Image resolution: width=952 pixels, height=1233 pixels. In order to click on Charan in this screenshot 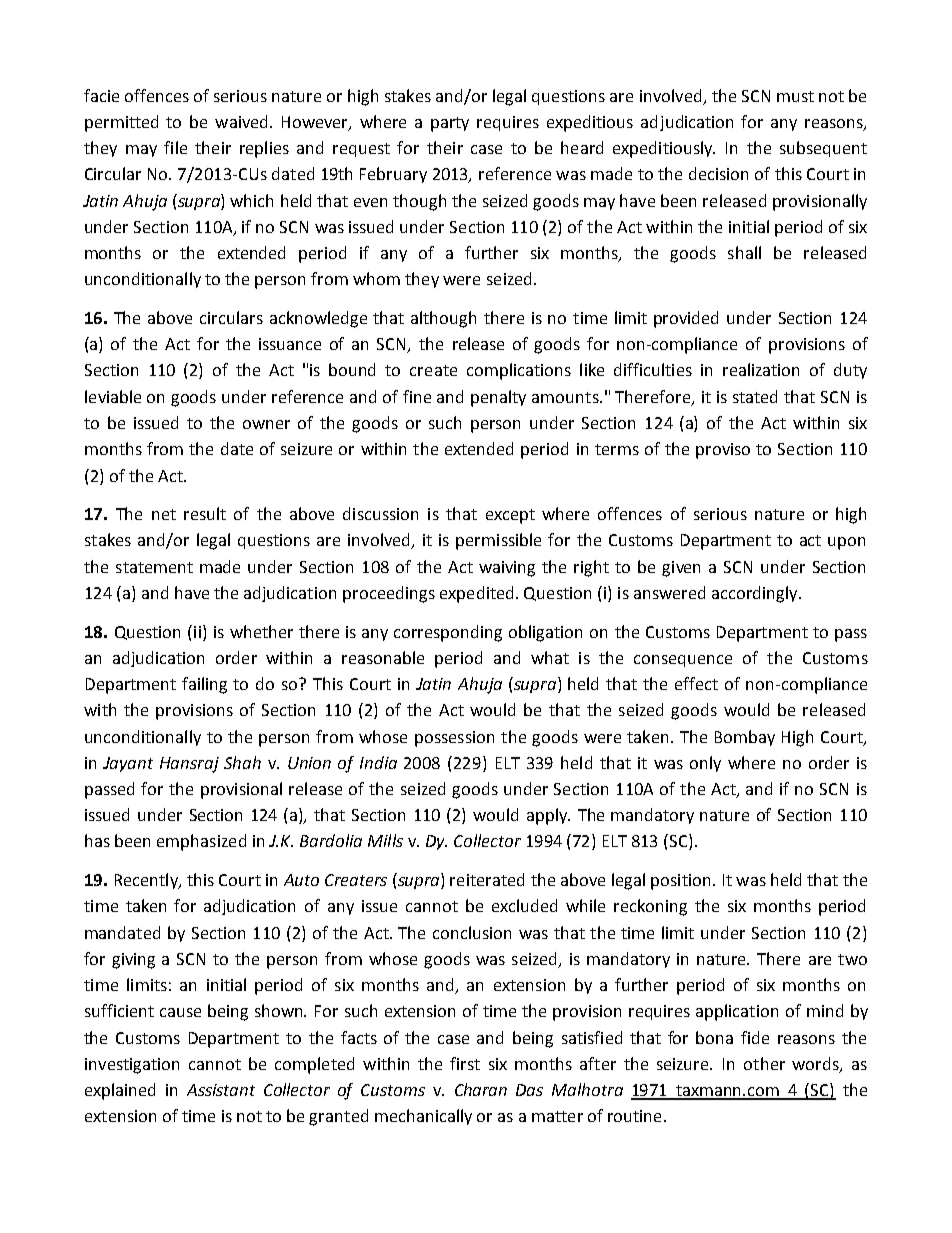, I will do `click(481, 1089)`.
